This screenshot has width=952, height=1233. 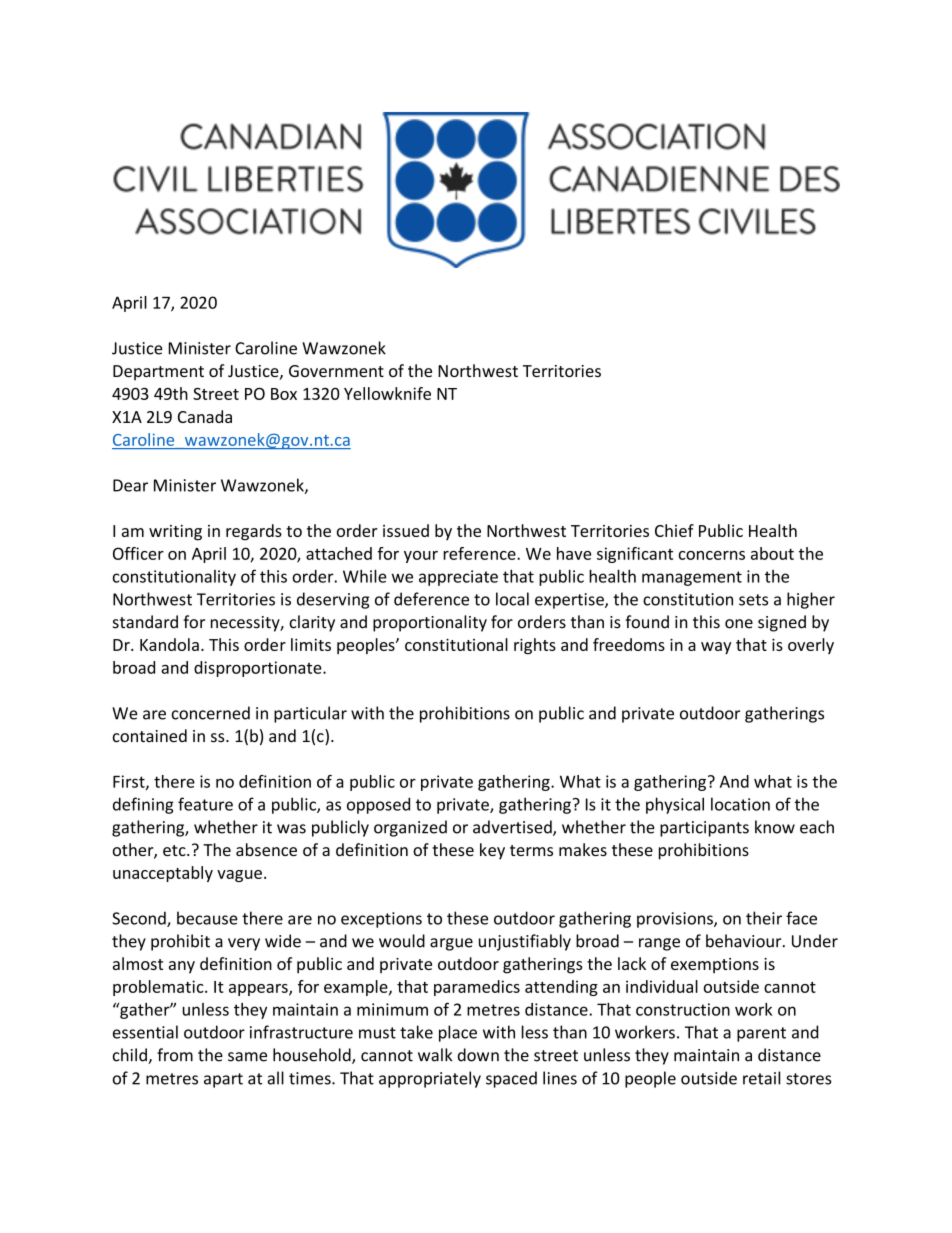 What do you see at coordinates (740, 804) in the screenshot?
I see `location` at bounding box center [740, 804].
